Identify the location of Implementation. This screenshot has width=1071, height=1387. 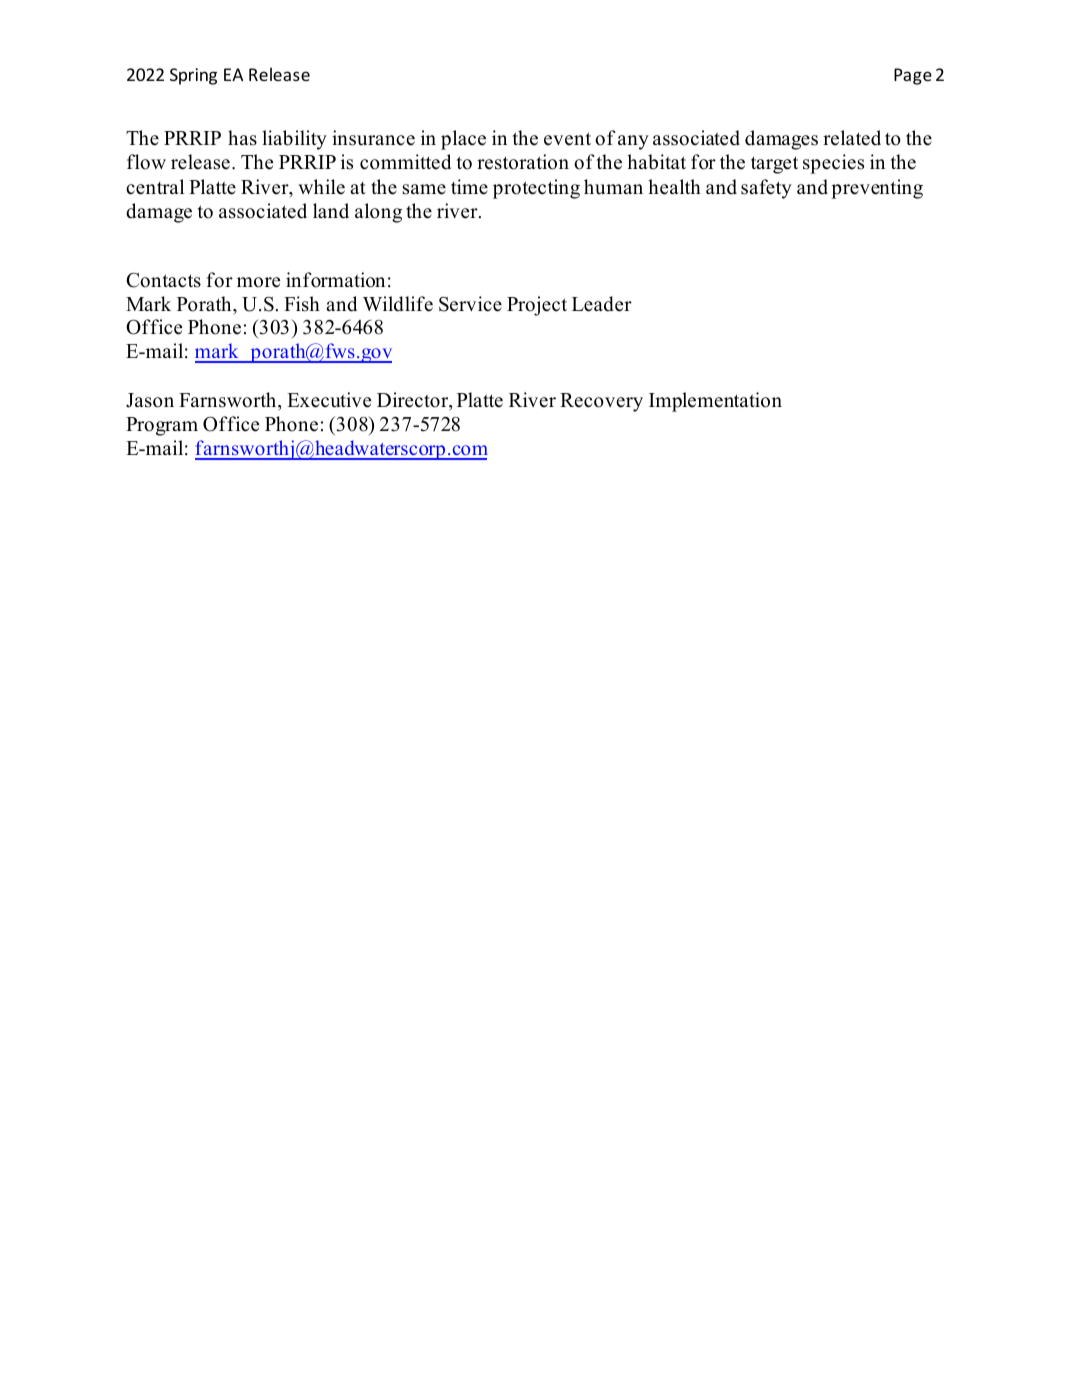
(715, 402).
